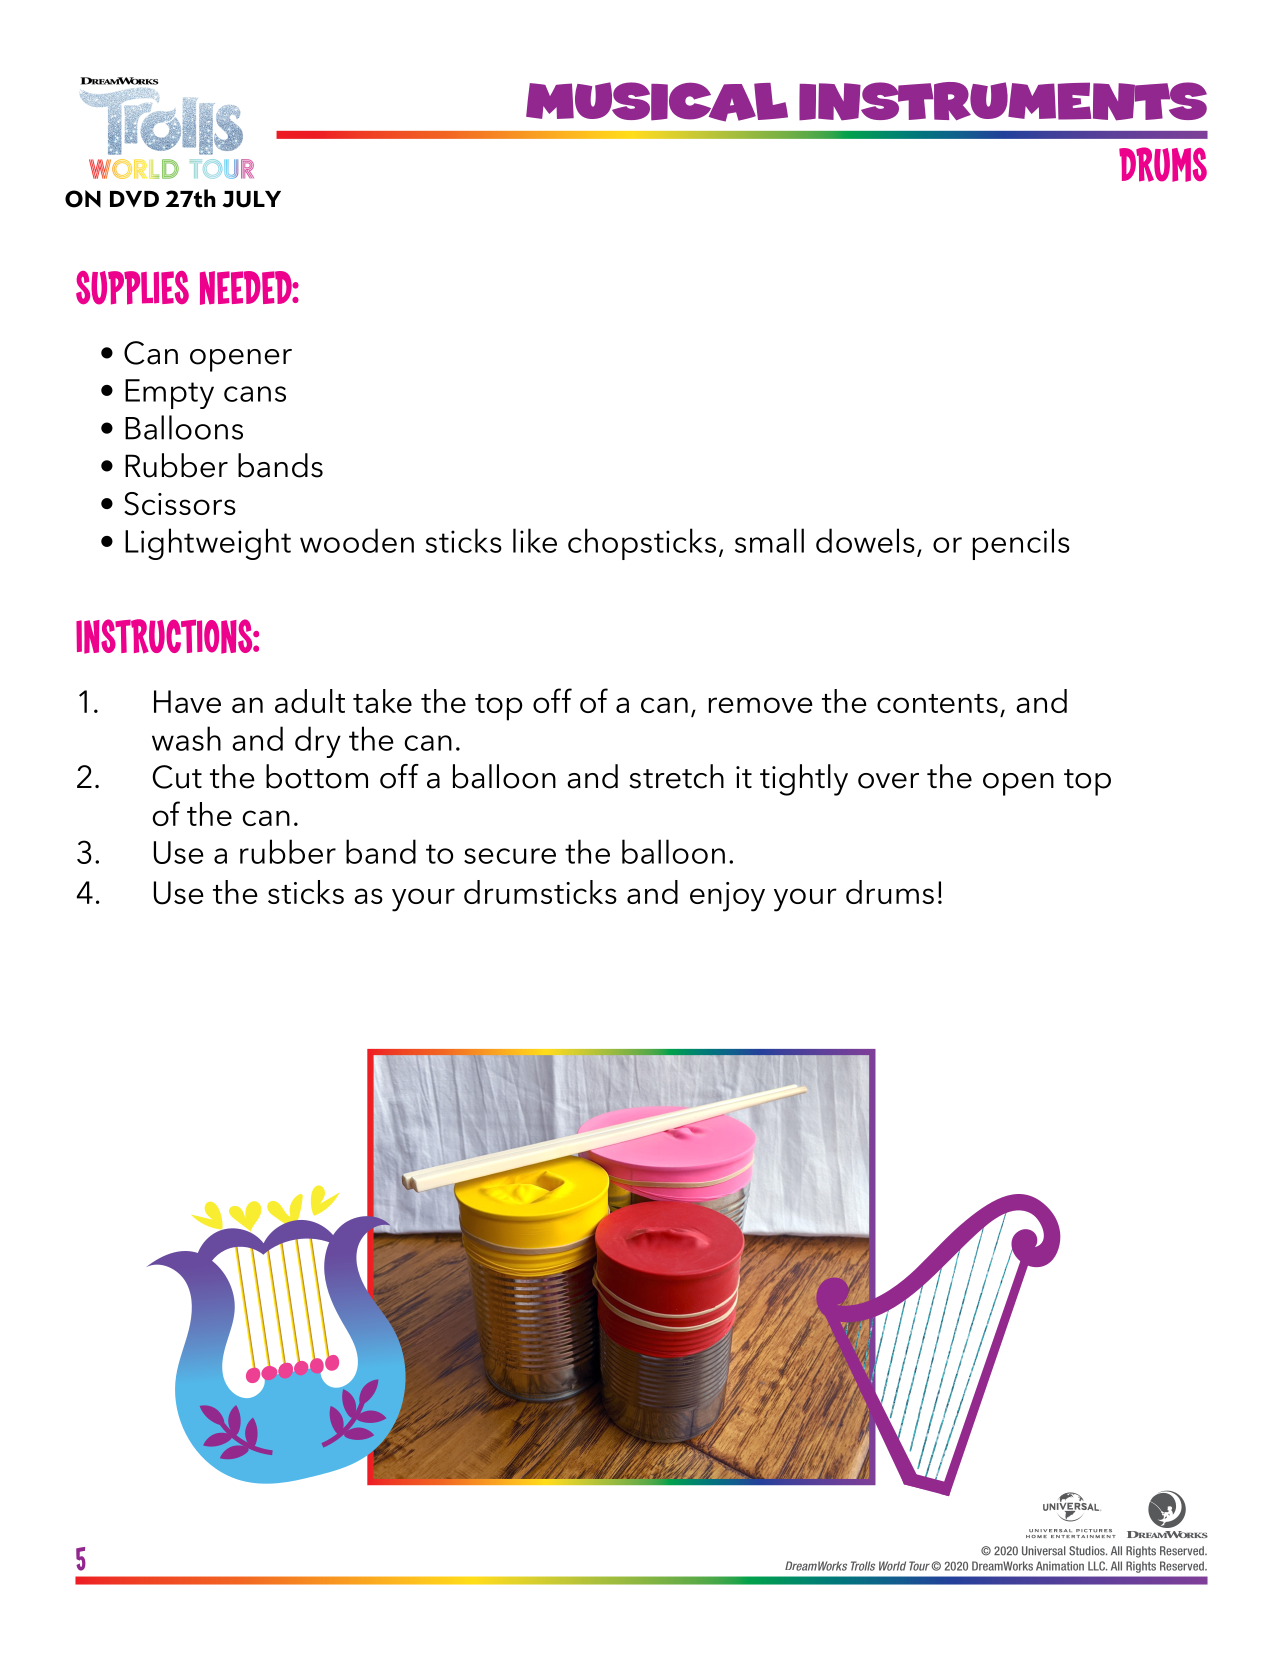  What do you see at coordinates (1044, 1551) in the document?
I see `Universal` at bounding box center [1044, 1551].
